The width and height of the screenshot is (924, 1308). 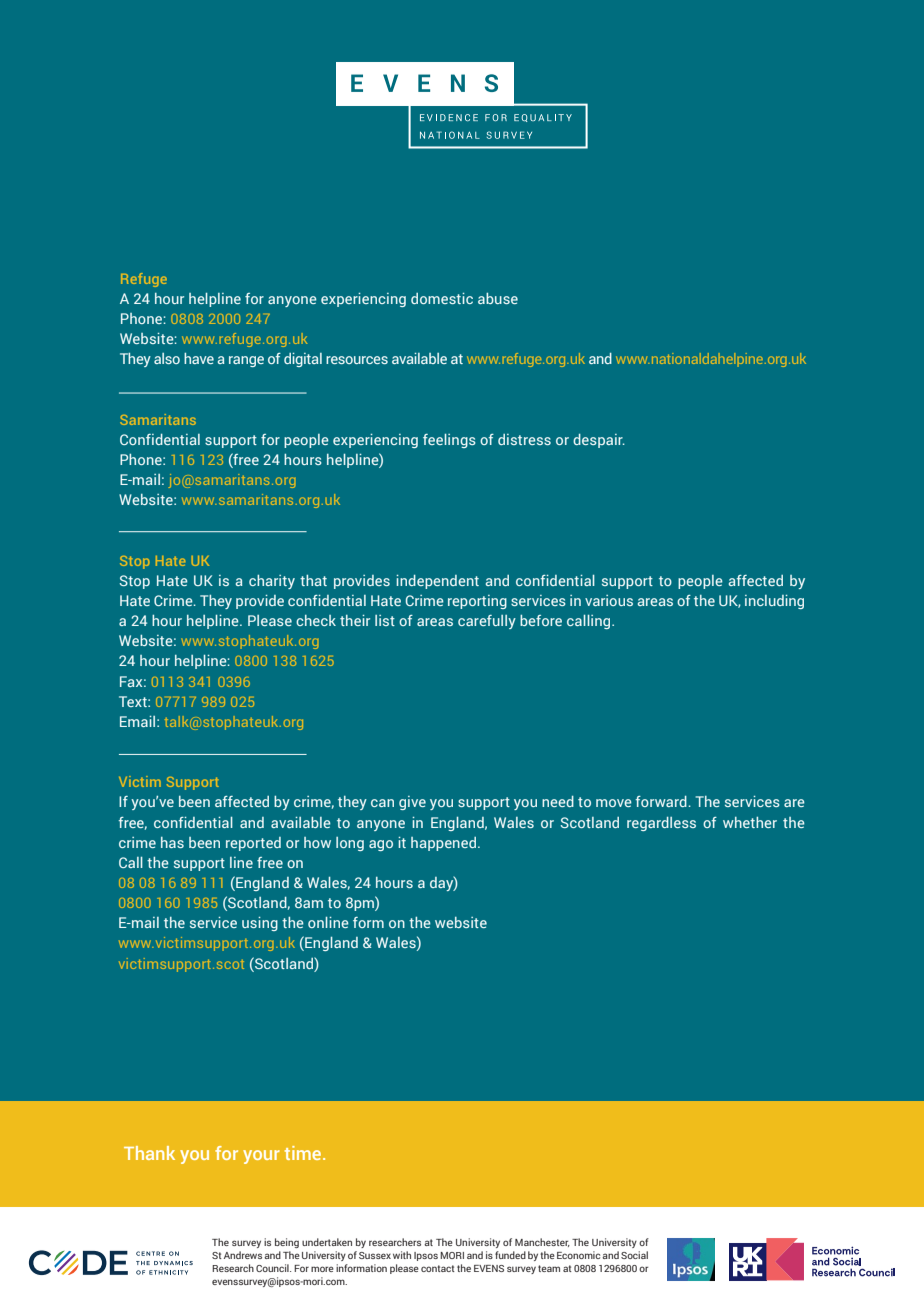 I want to click on Andrews, so click(x=243, y=1255).
